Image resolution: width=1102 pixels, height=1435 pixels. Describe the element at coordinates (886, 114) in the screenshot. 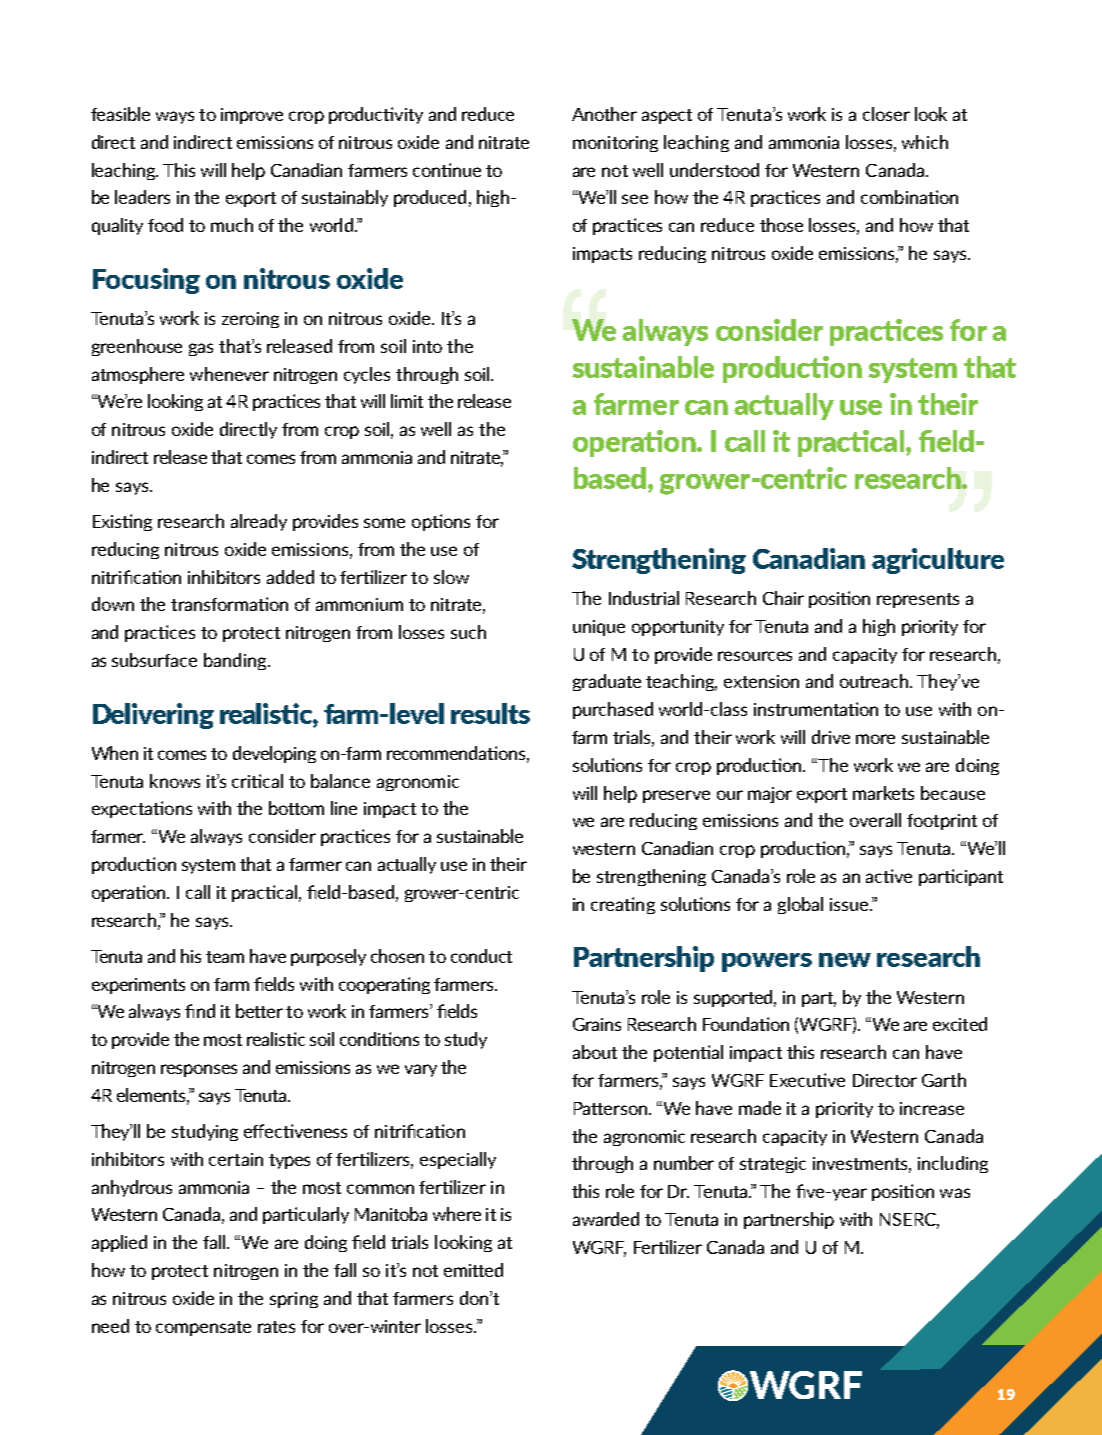

I see `closer` at that location.
